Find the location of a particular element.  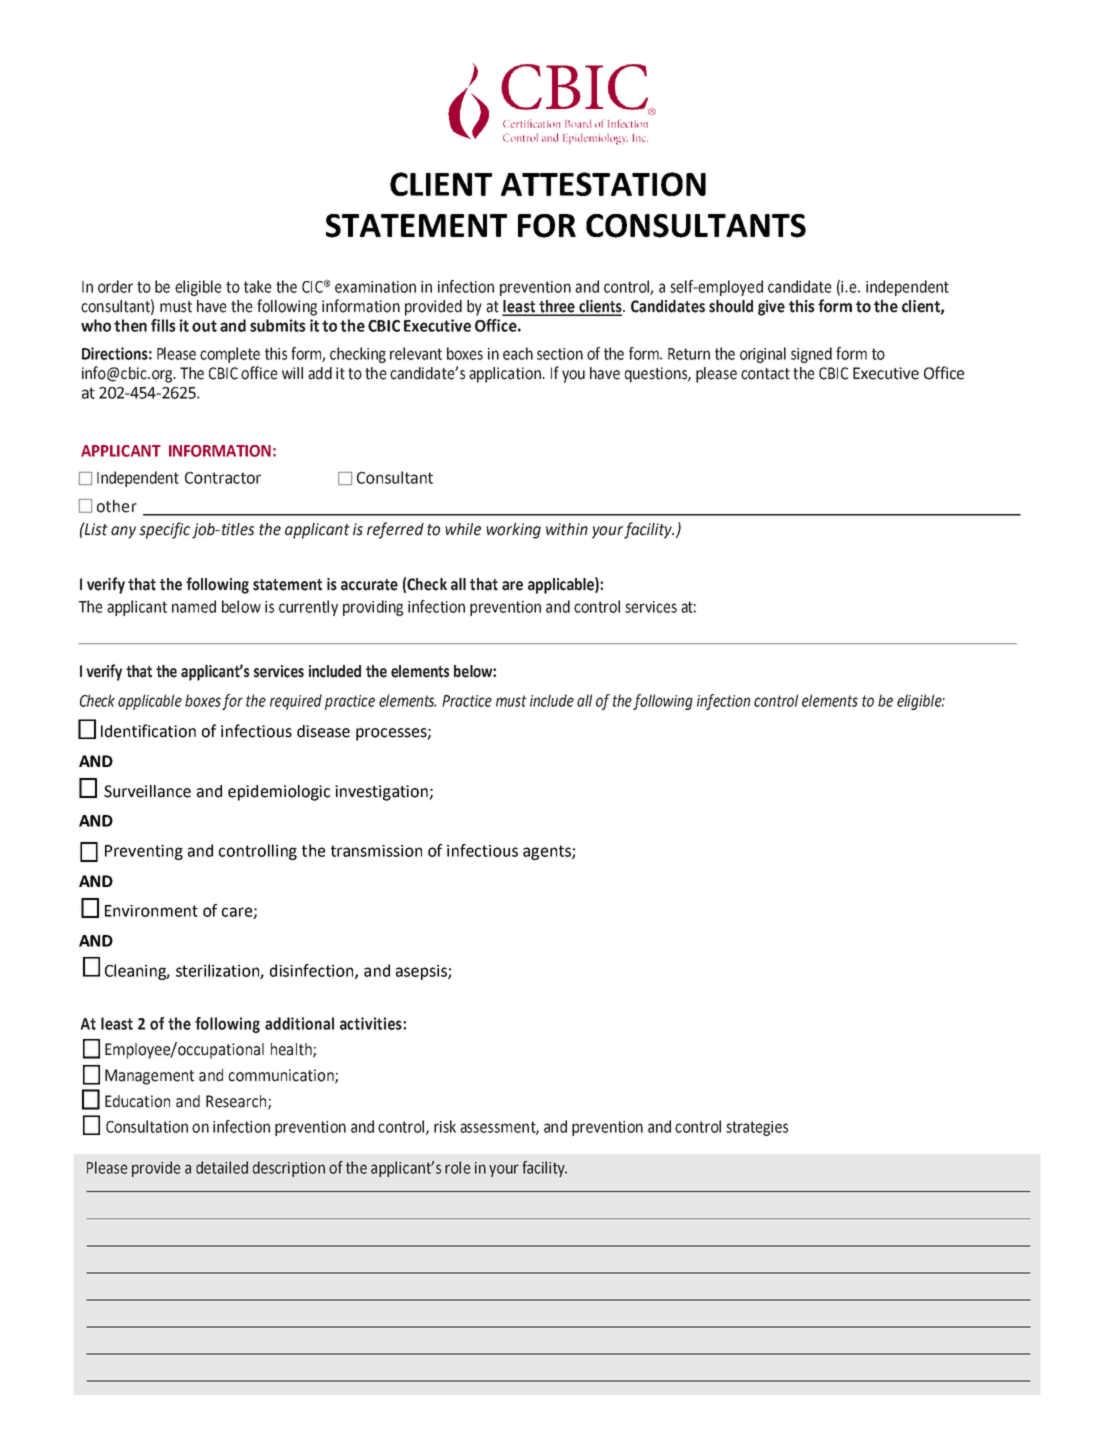

fills is located at coordinates (163, 325).
